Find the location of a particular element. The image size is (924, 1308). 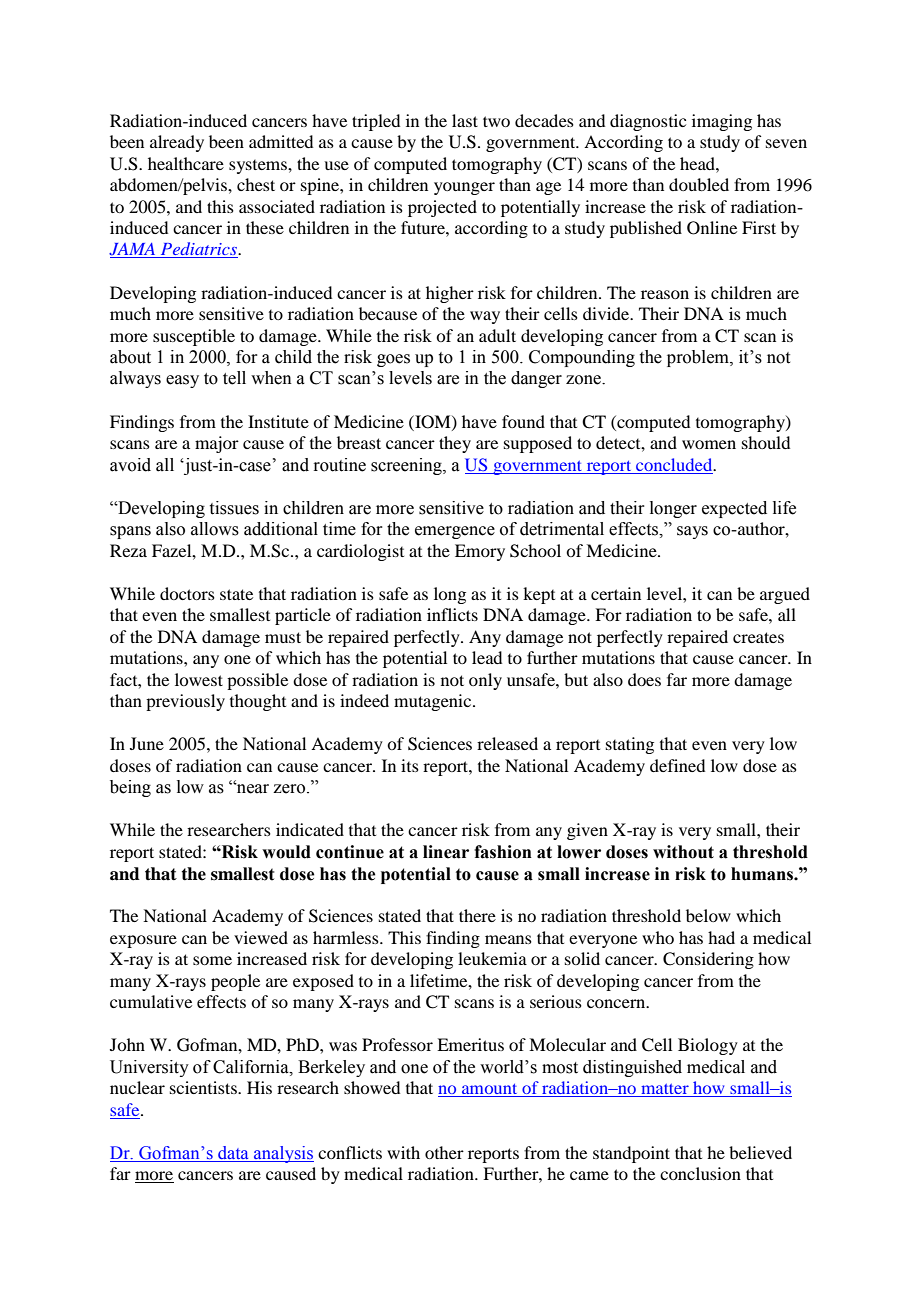

other is located at coordinates (444, 1152).
